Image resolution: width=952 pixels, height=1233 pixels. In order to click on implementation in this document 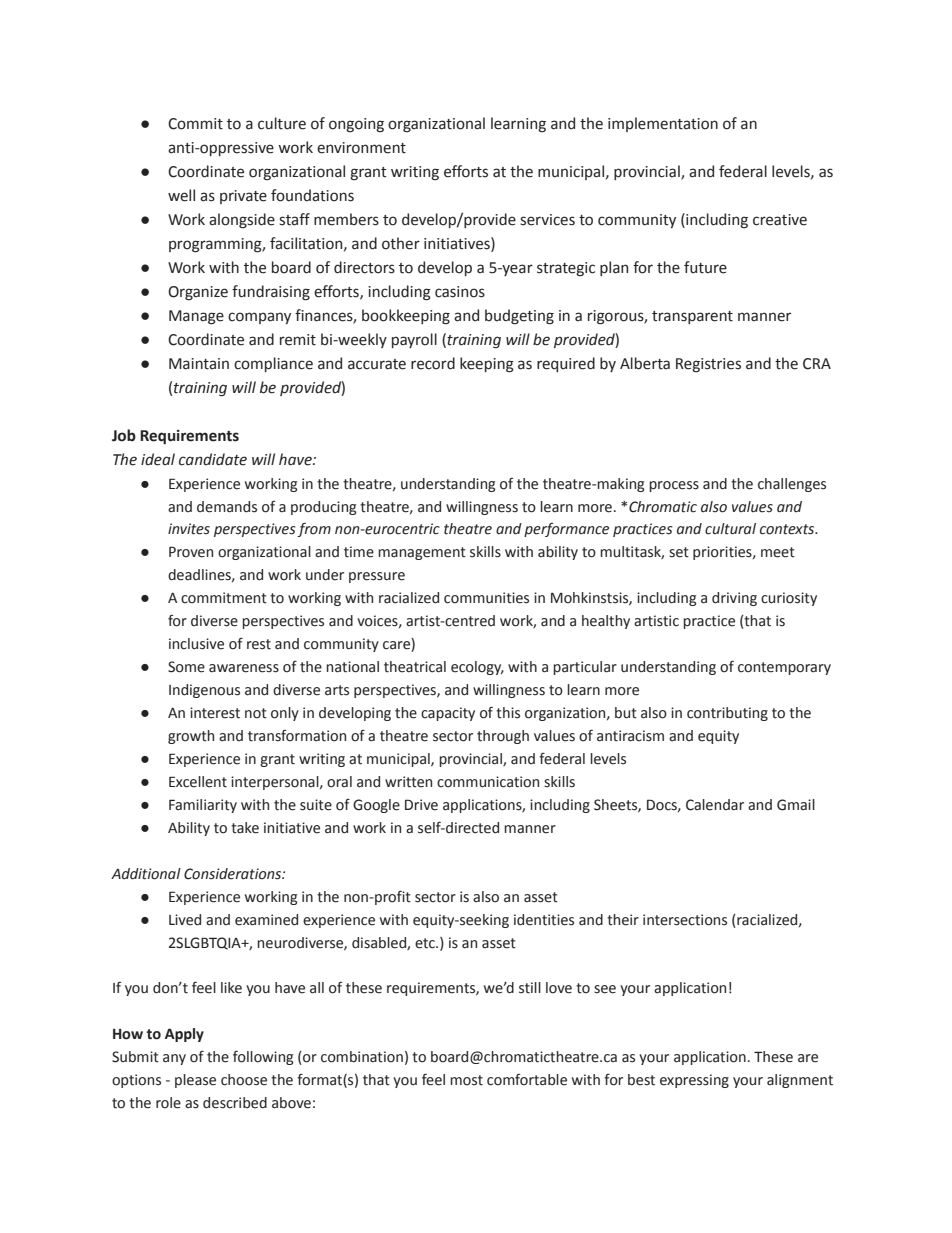, I will do `click(663, 124)`.
